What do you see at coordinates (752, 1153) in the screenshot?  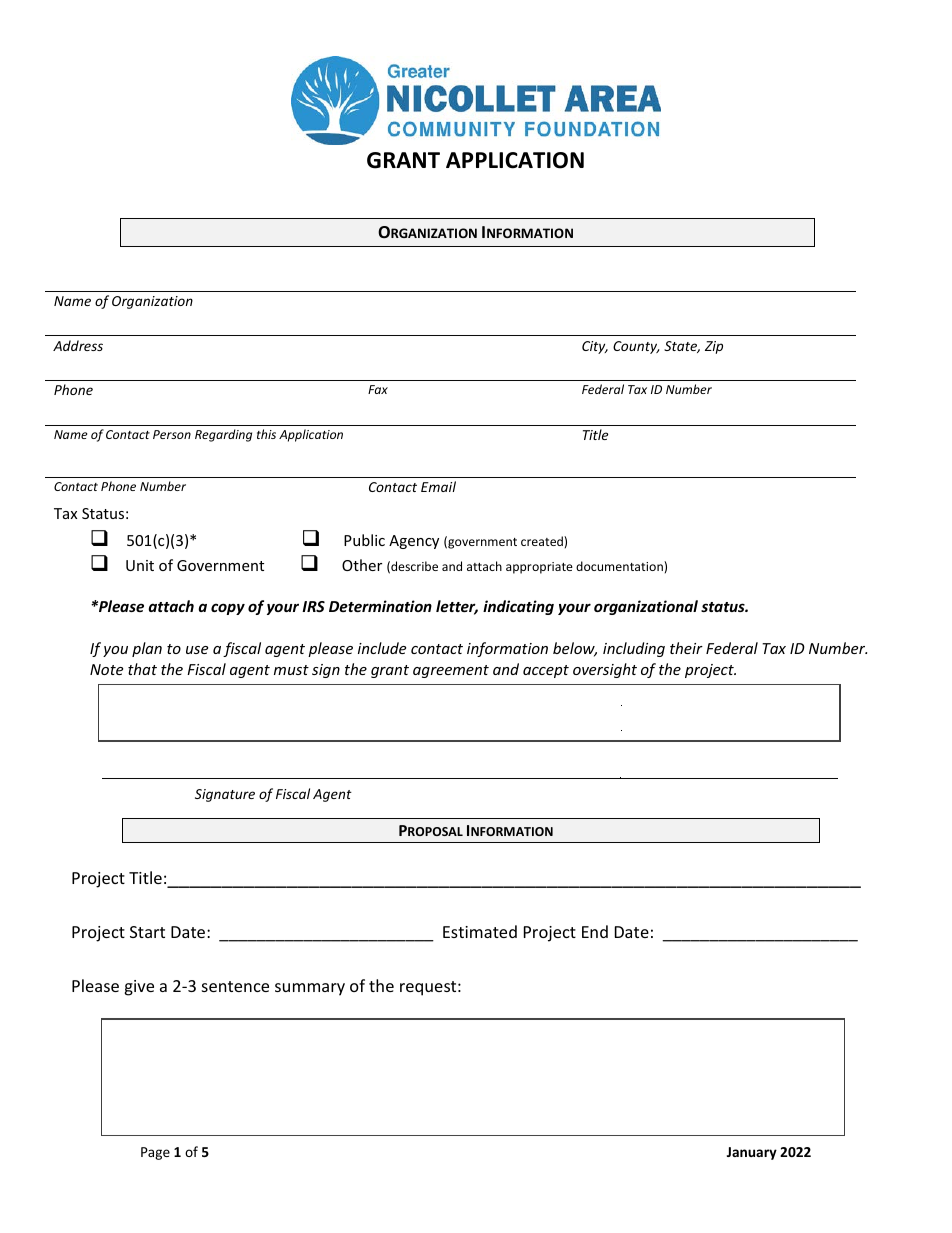 I see `January` at bounding box center [752, 1153].
